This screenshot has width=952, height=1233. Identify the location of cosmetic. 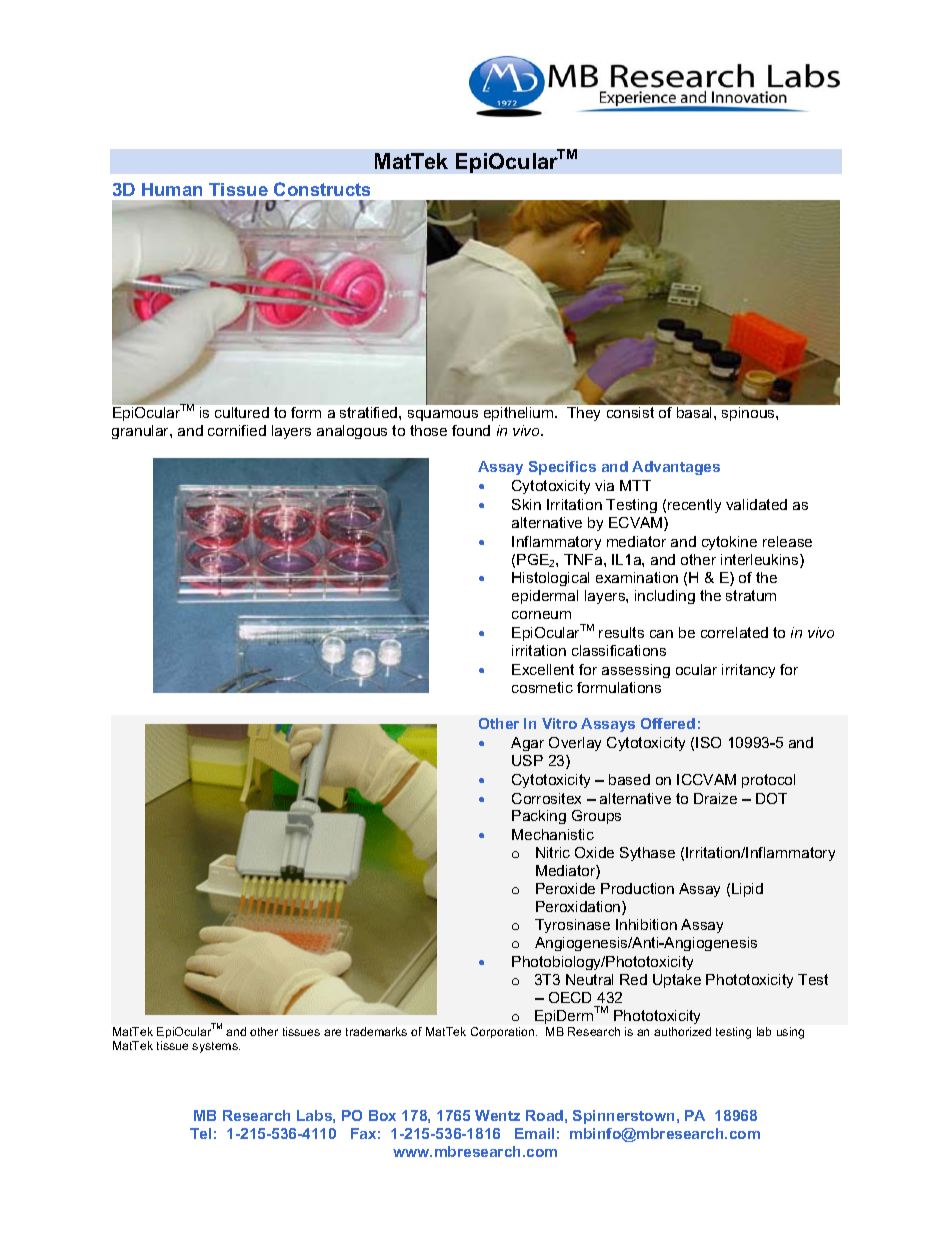
(542, 687).
